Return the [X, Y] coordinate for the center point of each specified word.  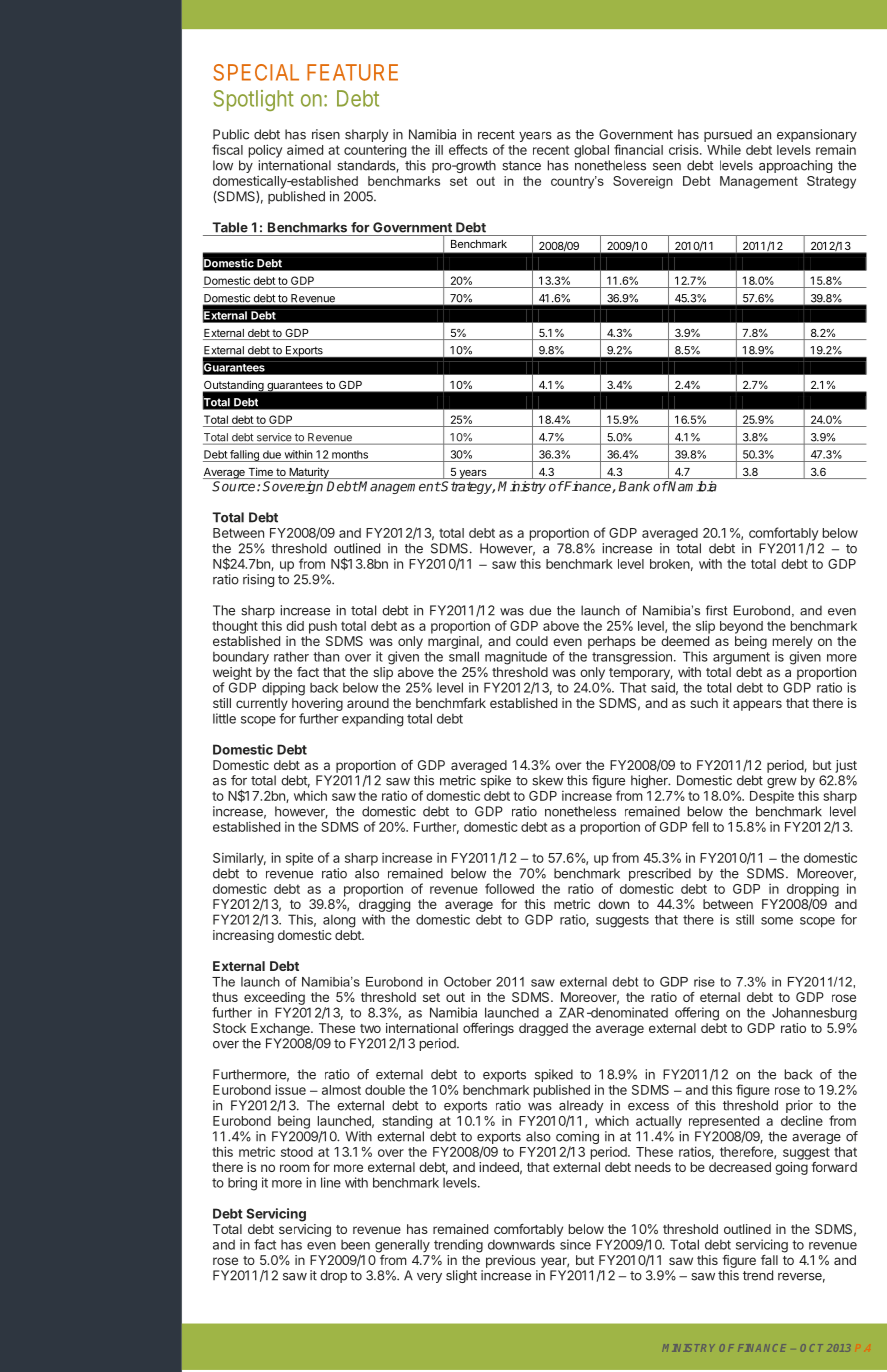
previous [511, 1261]
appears [757, 705]
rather [291, 656]
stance [521, 166]
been [355, 1245]
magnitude [516, 658]
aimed [305, 150]
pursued [728, 135]
